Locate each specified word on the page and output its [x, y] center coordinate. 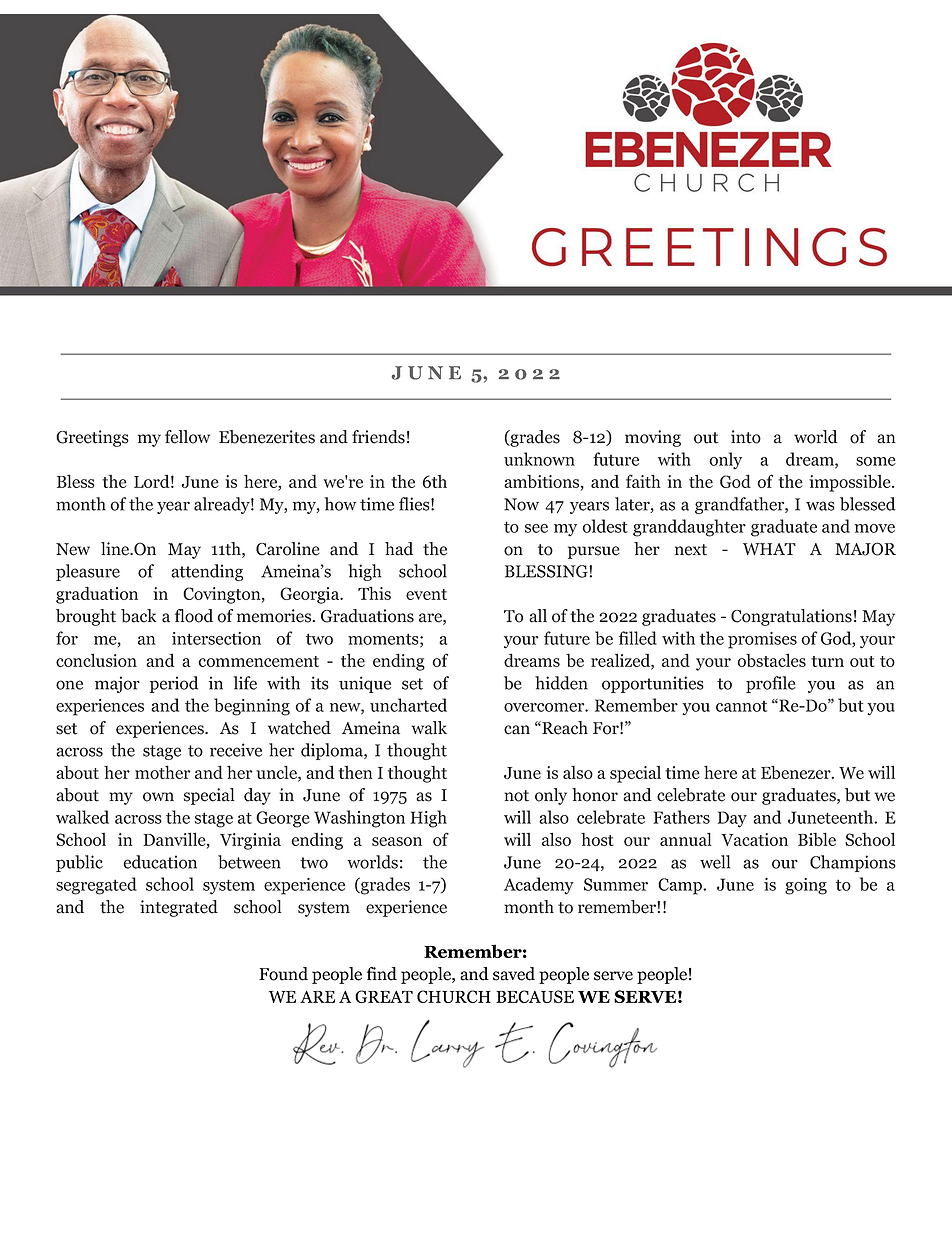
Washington [359, 819]
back [139, 616]
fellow [187, 437]
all [538, 616]
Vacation [754, 839]
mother [162, 772]
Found [283, 974]
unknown [539, 459]
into [746, 437]
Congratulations [791, 617]
